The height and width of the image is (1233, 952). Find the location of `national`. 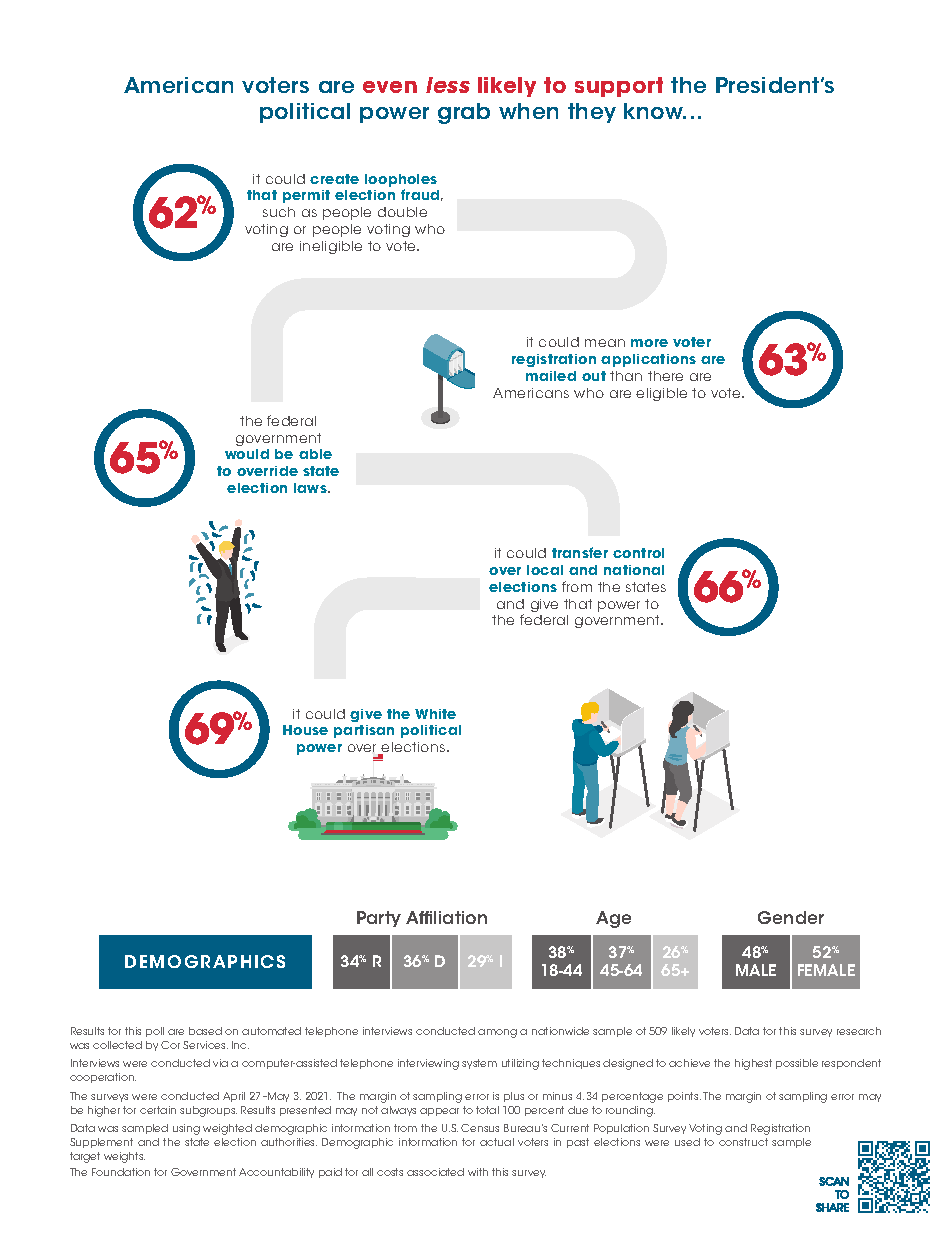

national is located at coordinates (634, 570).
